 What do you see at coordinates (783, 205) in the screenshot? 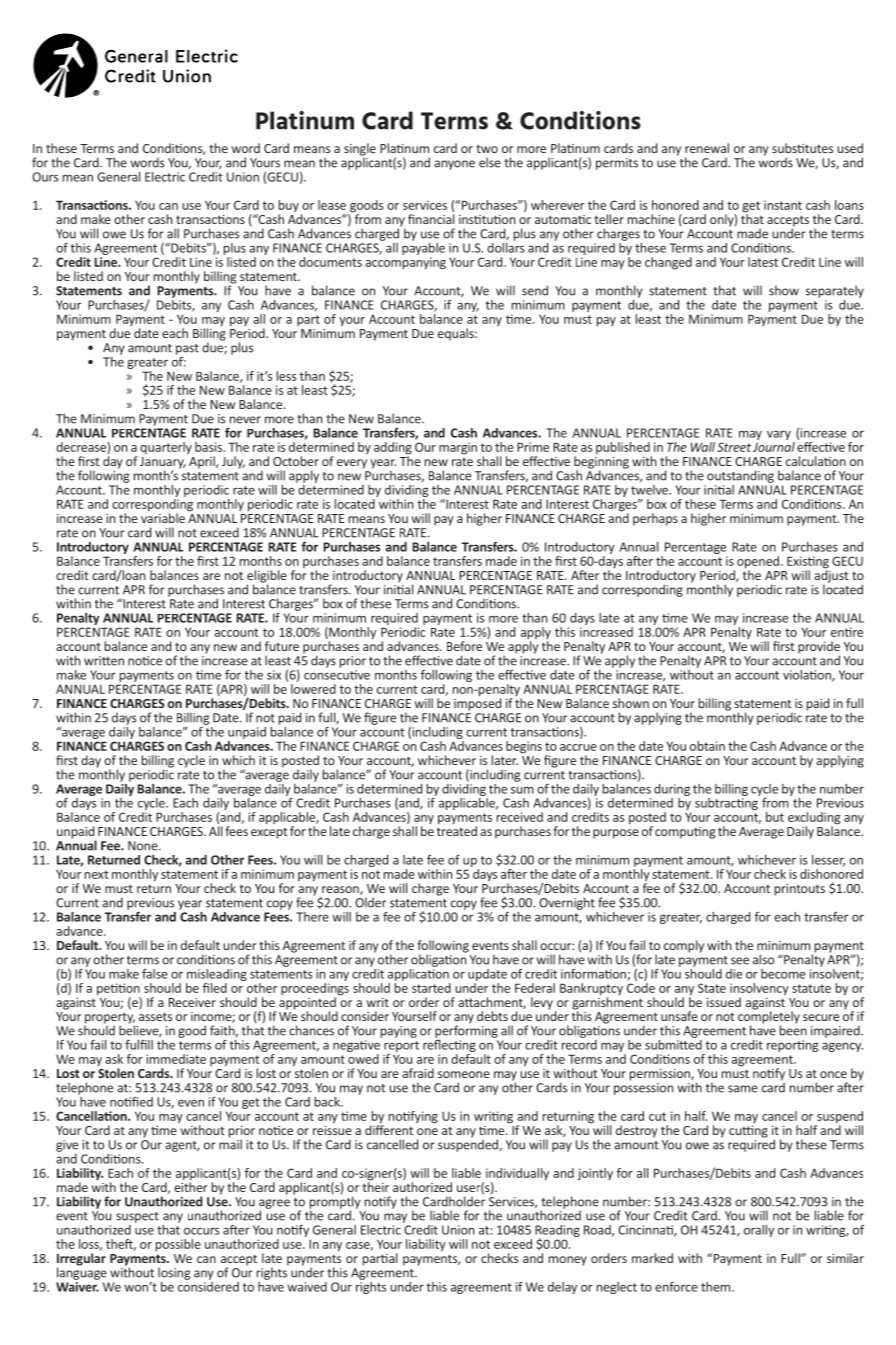
I see `instant` at bounding box center [783, 205].
